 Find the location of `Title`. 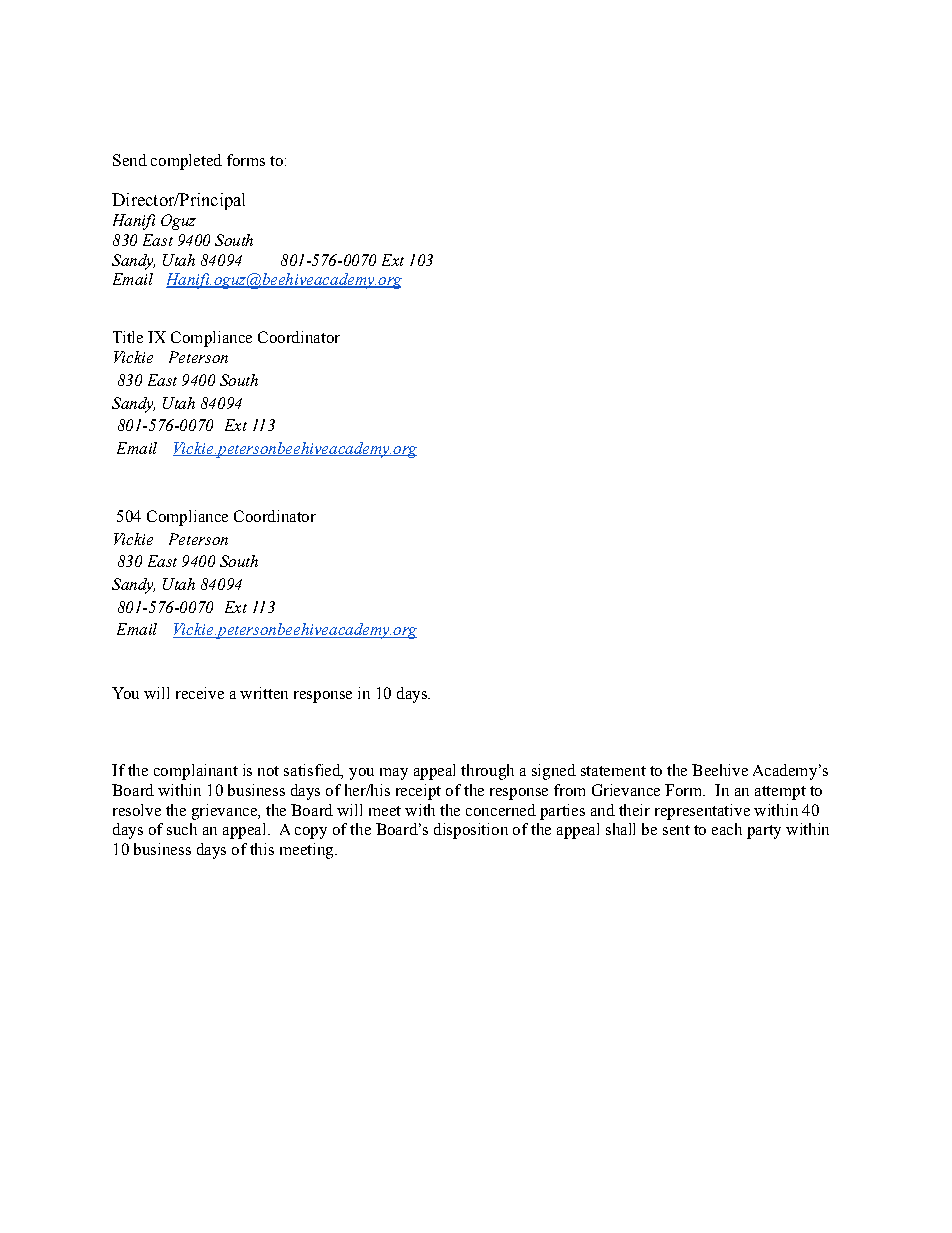

Title is located at coordinates (128, 337).
